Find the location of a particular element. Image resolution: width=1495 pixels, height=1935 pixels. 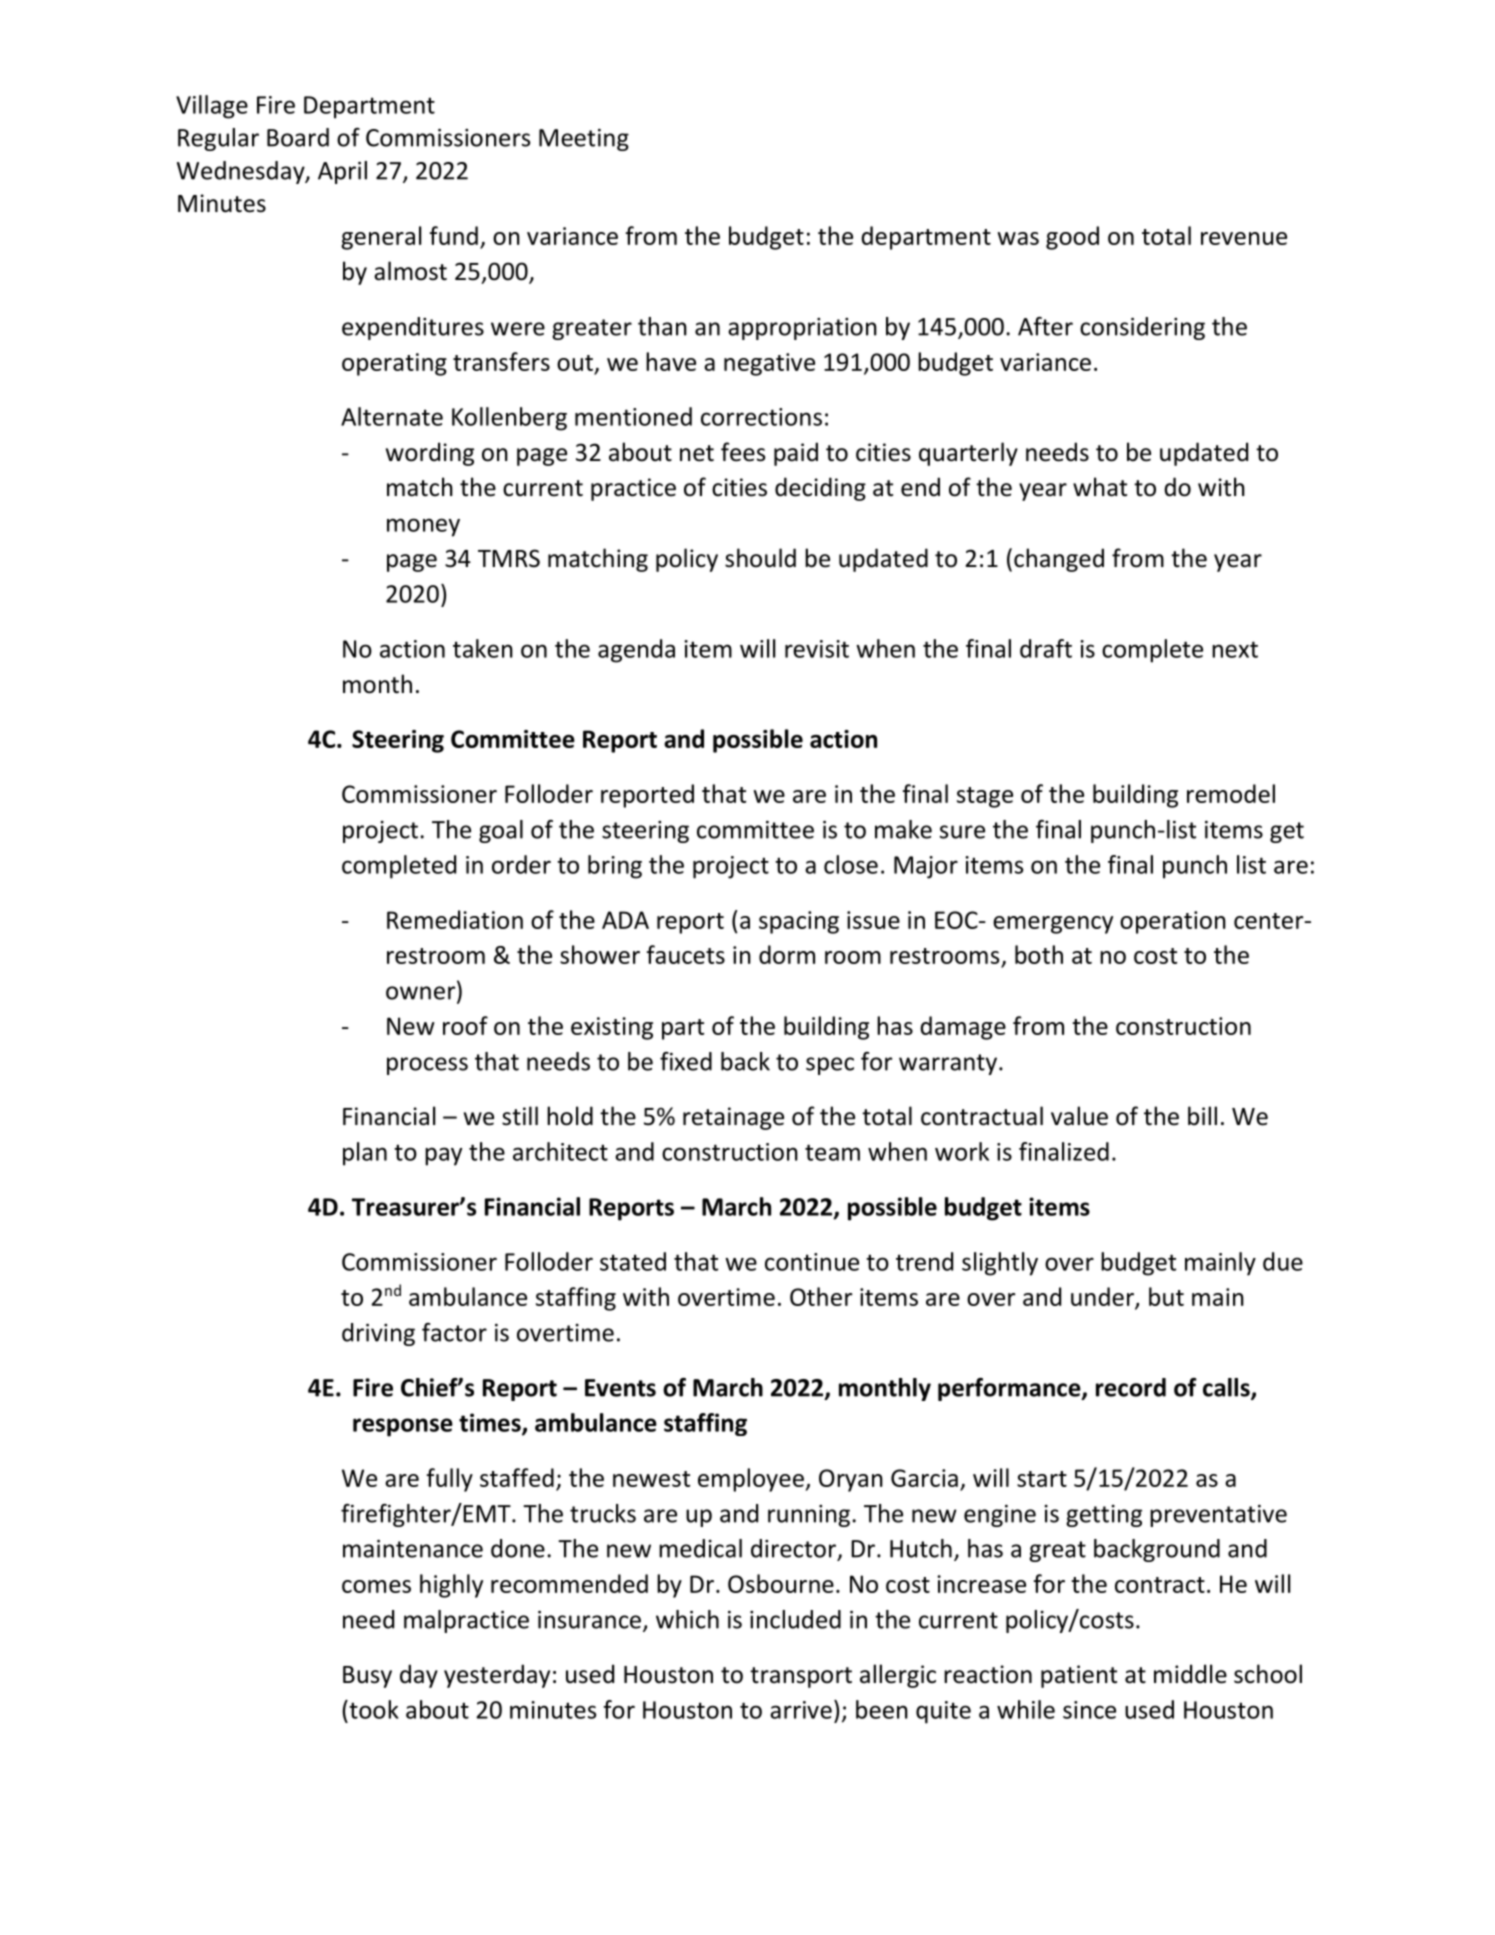

spacing is located at coordinates (799, 922).
